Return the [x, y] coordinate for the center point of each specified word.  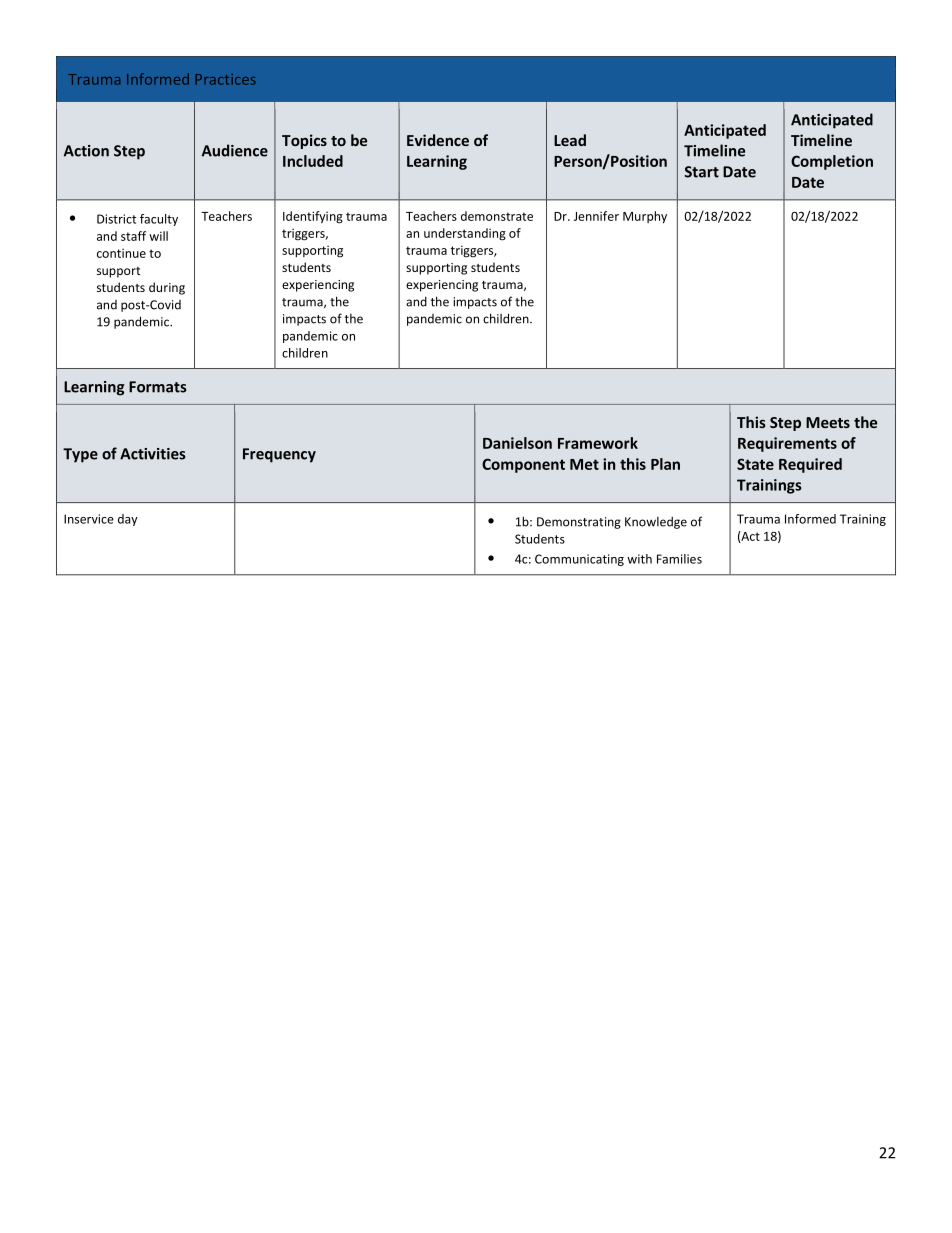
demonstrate [497, 216]
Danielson [517, 443]
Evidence [438, 140]
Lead [570, 140]
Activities [153, 454]
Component [523, 465]
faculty [159, 220]
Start [702, 172]
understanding [465, 234]
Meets [828, 422]
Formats [158, 387]
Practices [225, 79]
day [128, 520]
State [755, 464]
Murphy [645, 217]
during [167, 288]
